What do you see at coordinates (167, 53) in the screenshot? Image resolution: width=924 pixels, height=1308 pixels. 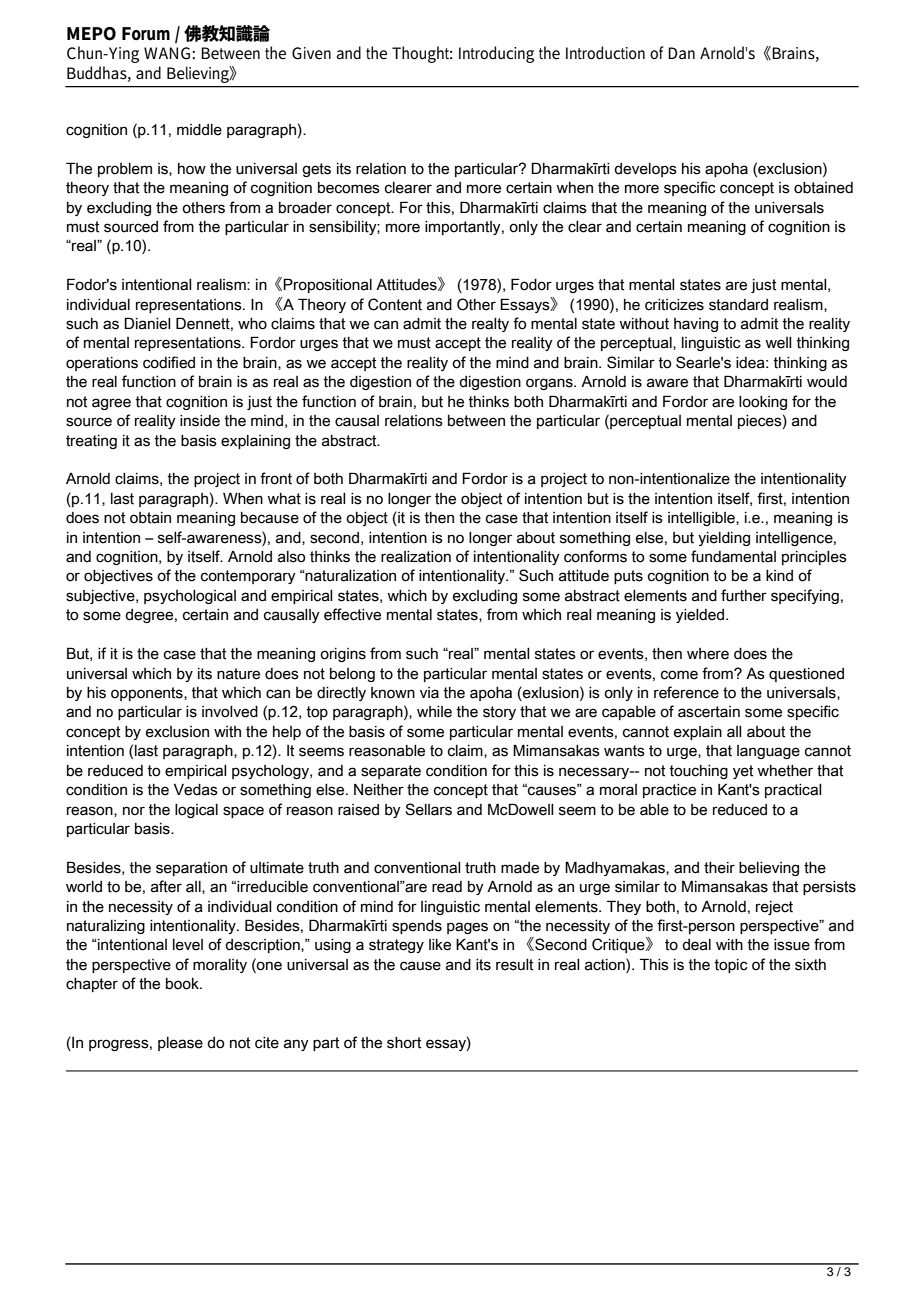 I see `WANG` at bounding box center [167, 53].
